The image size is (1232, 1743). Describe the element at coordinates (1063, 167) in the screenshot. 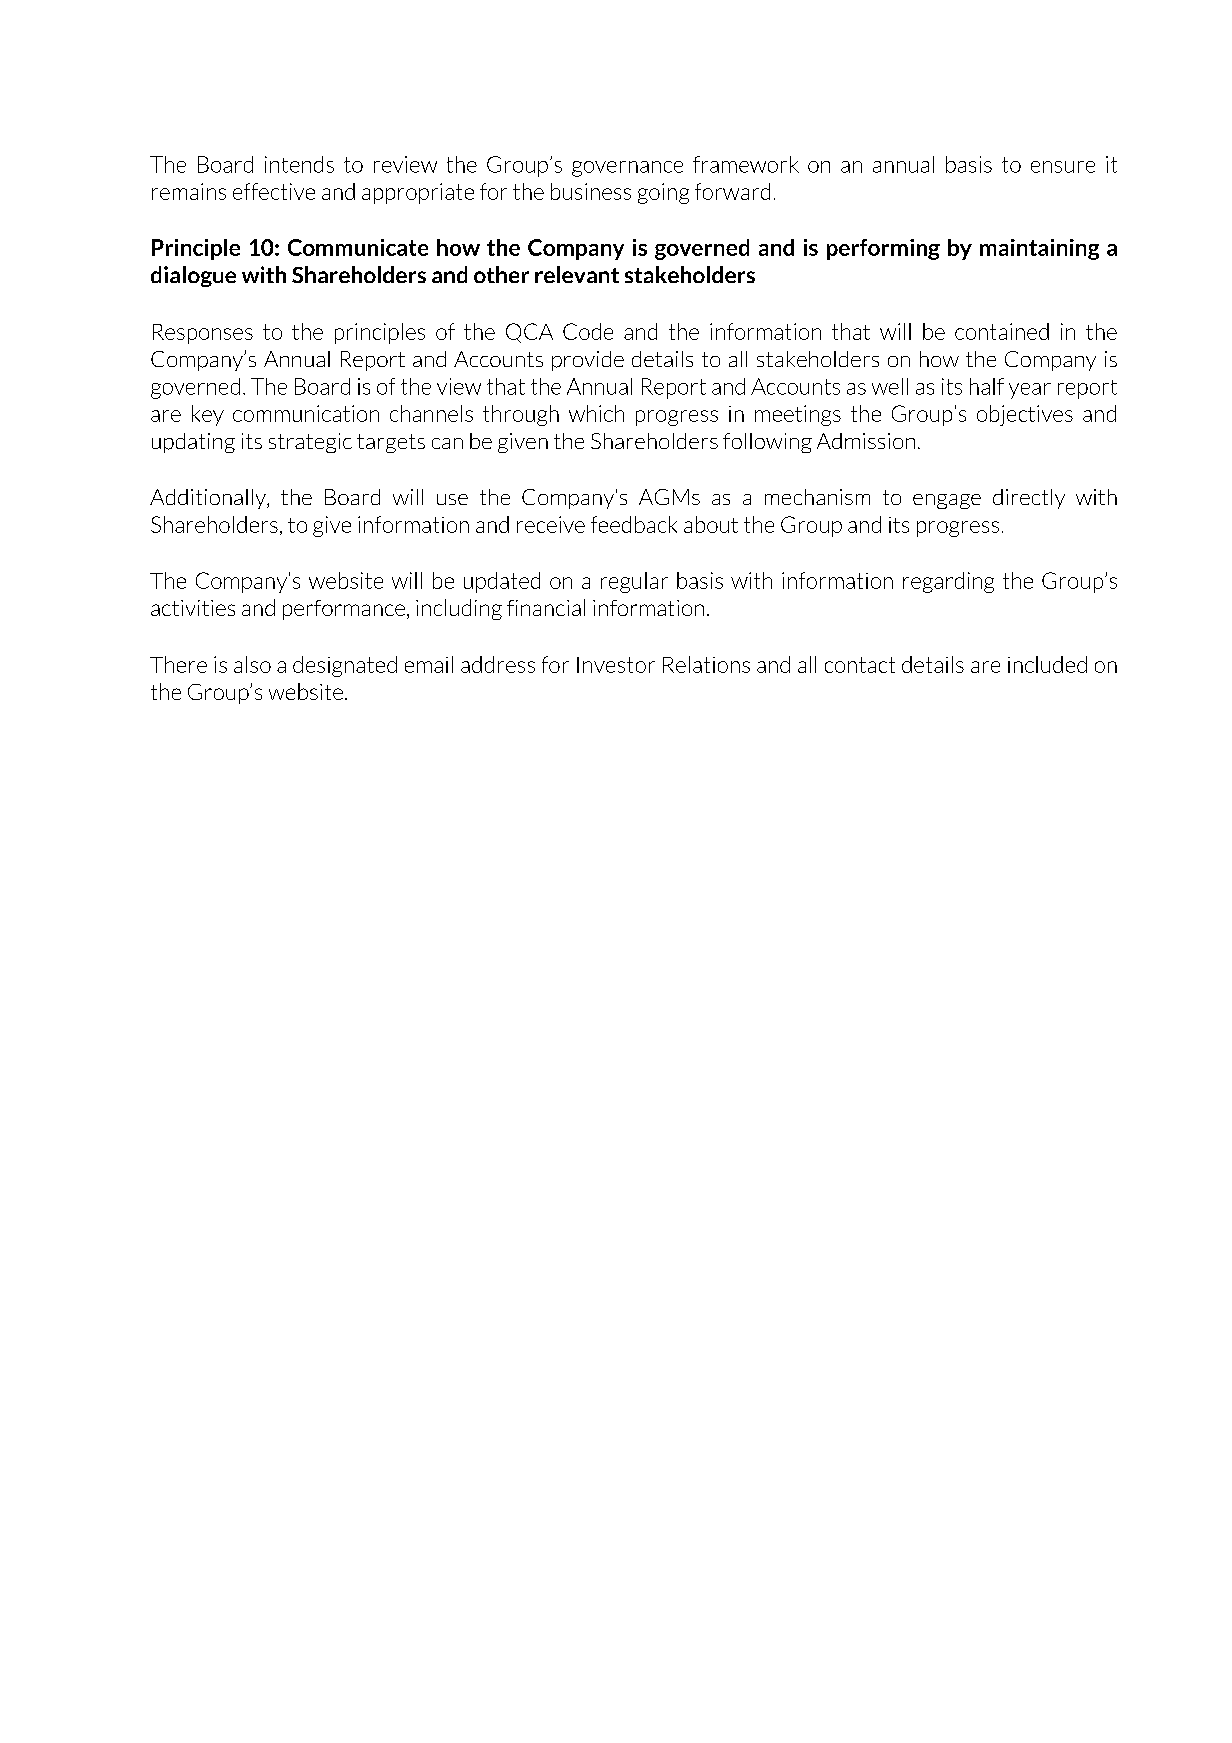

I see `ensure` at that location.
